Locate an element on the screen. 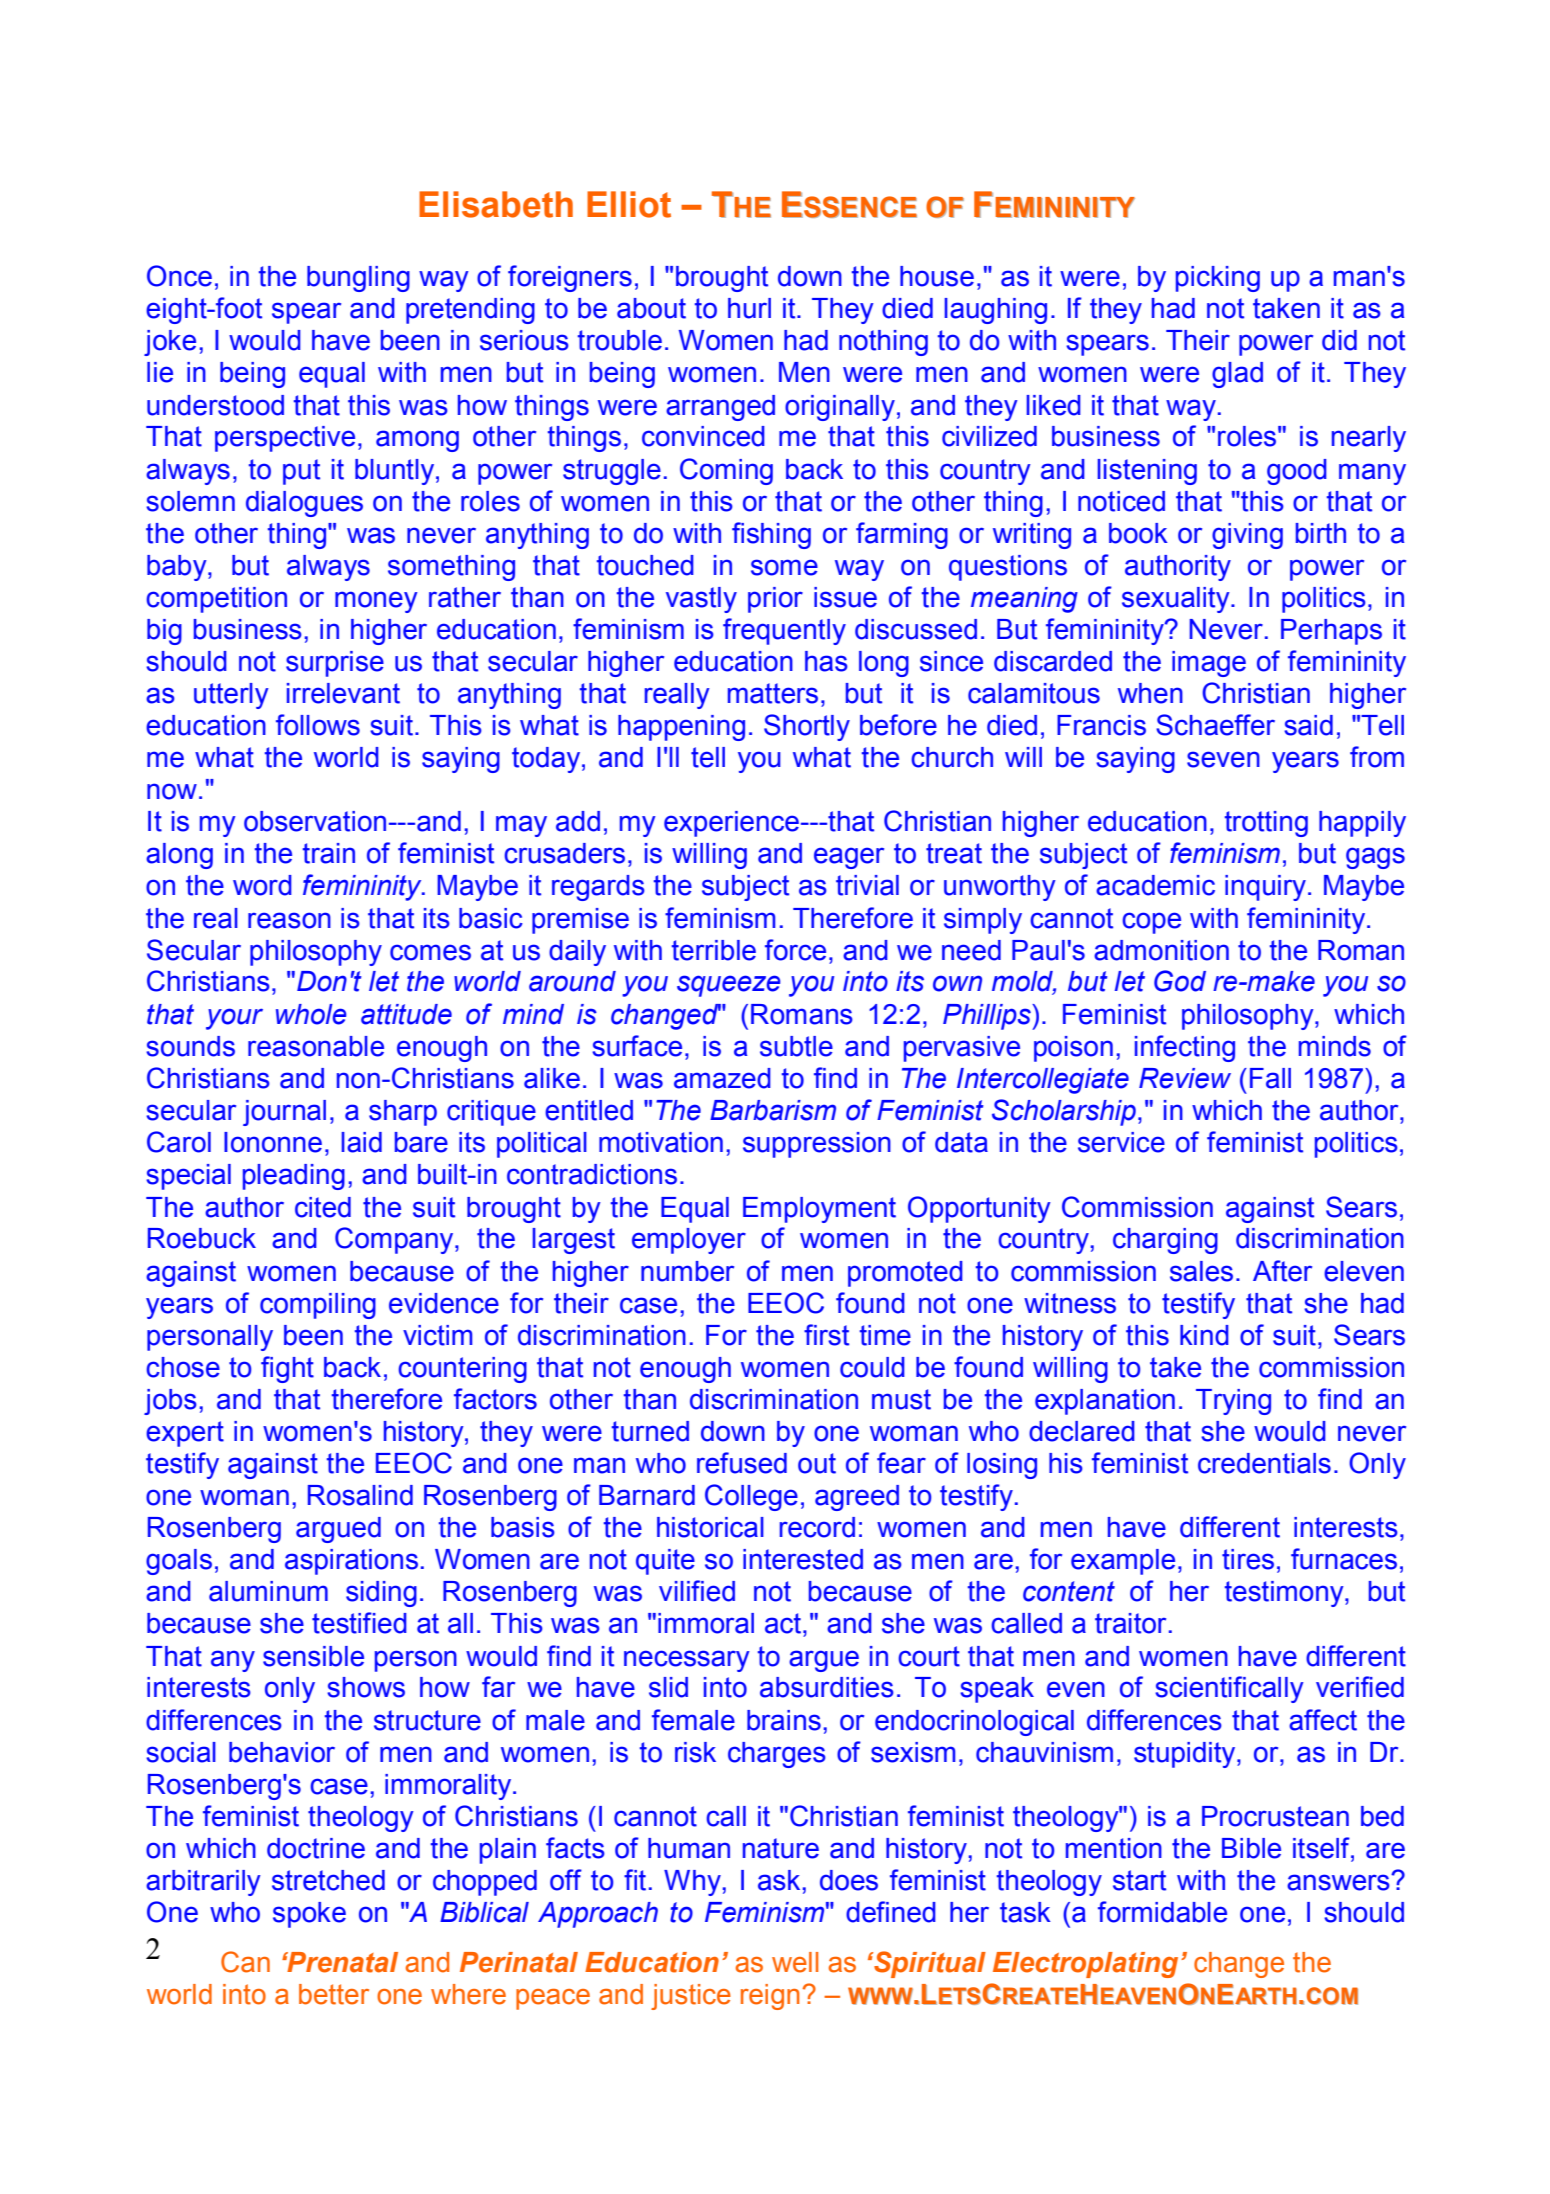  Barbarism is located at coordinates (773, 1110).
